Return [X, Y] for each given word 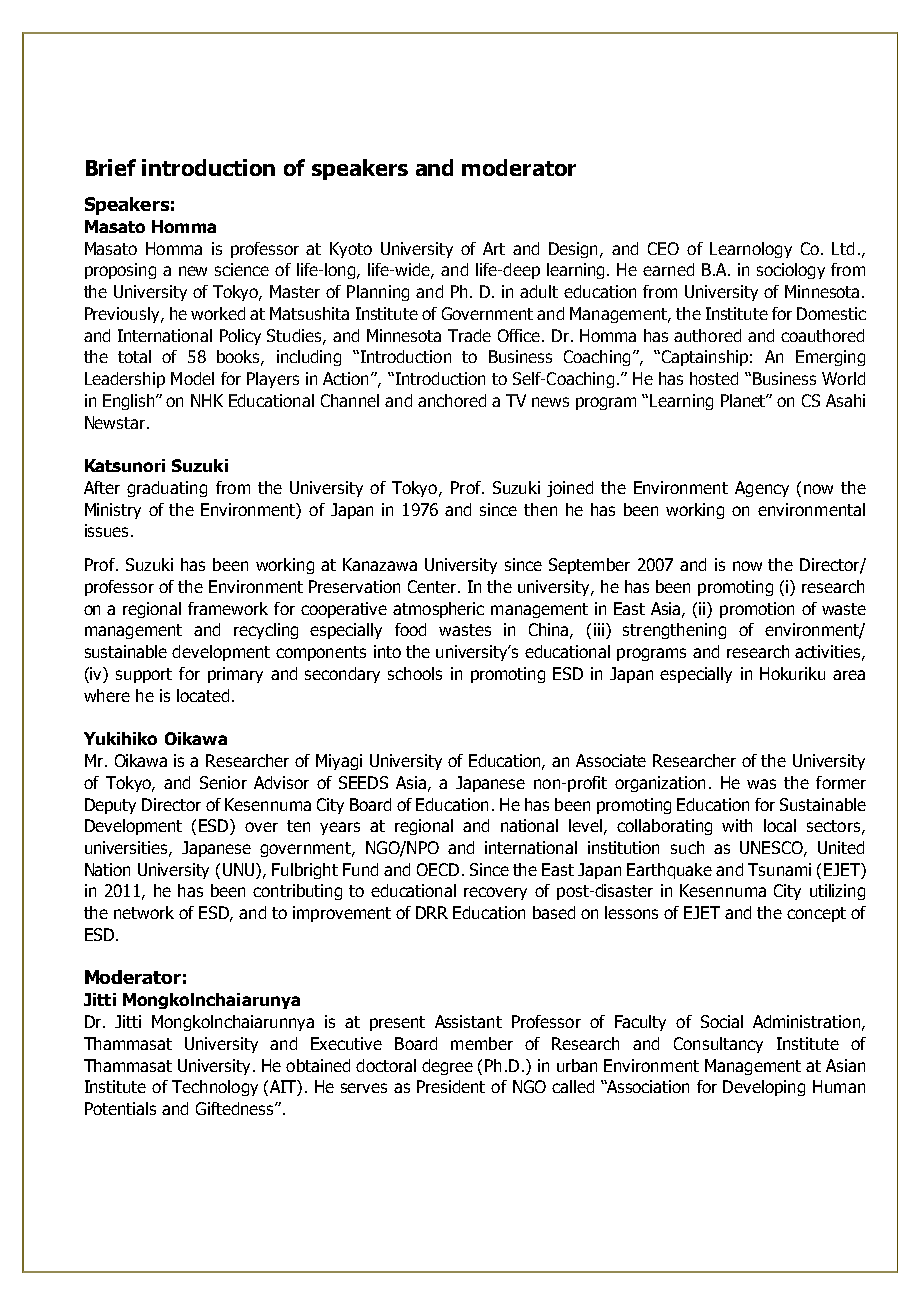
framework [228, 608]
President [451, 1086]
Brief [111, 167]
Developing [764, 1088]
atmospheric [438, 610]
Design [575, 250]
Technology [215, 1088]
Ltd [843, 248]
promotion [757, 610]
